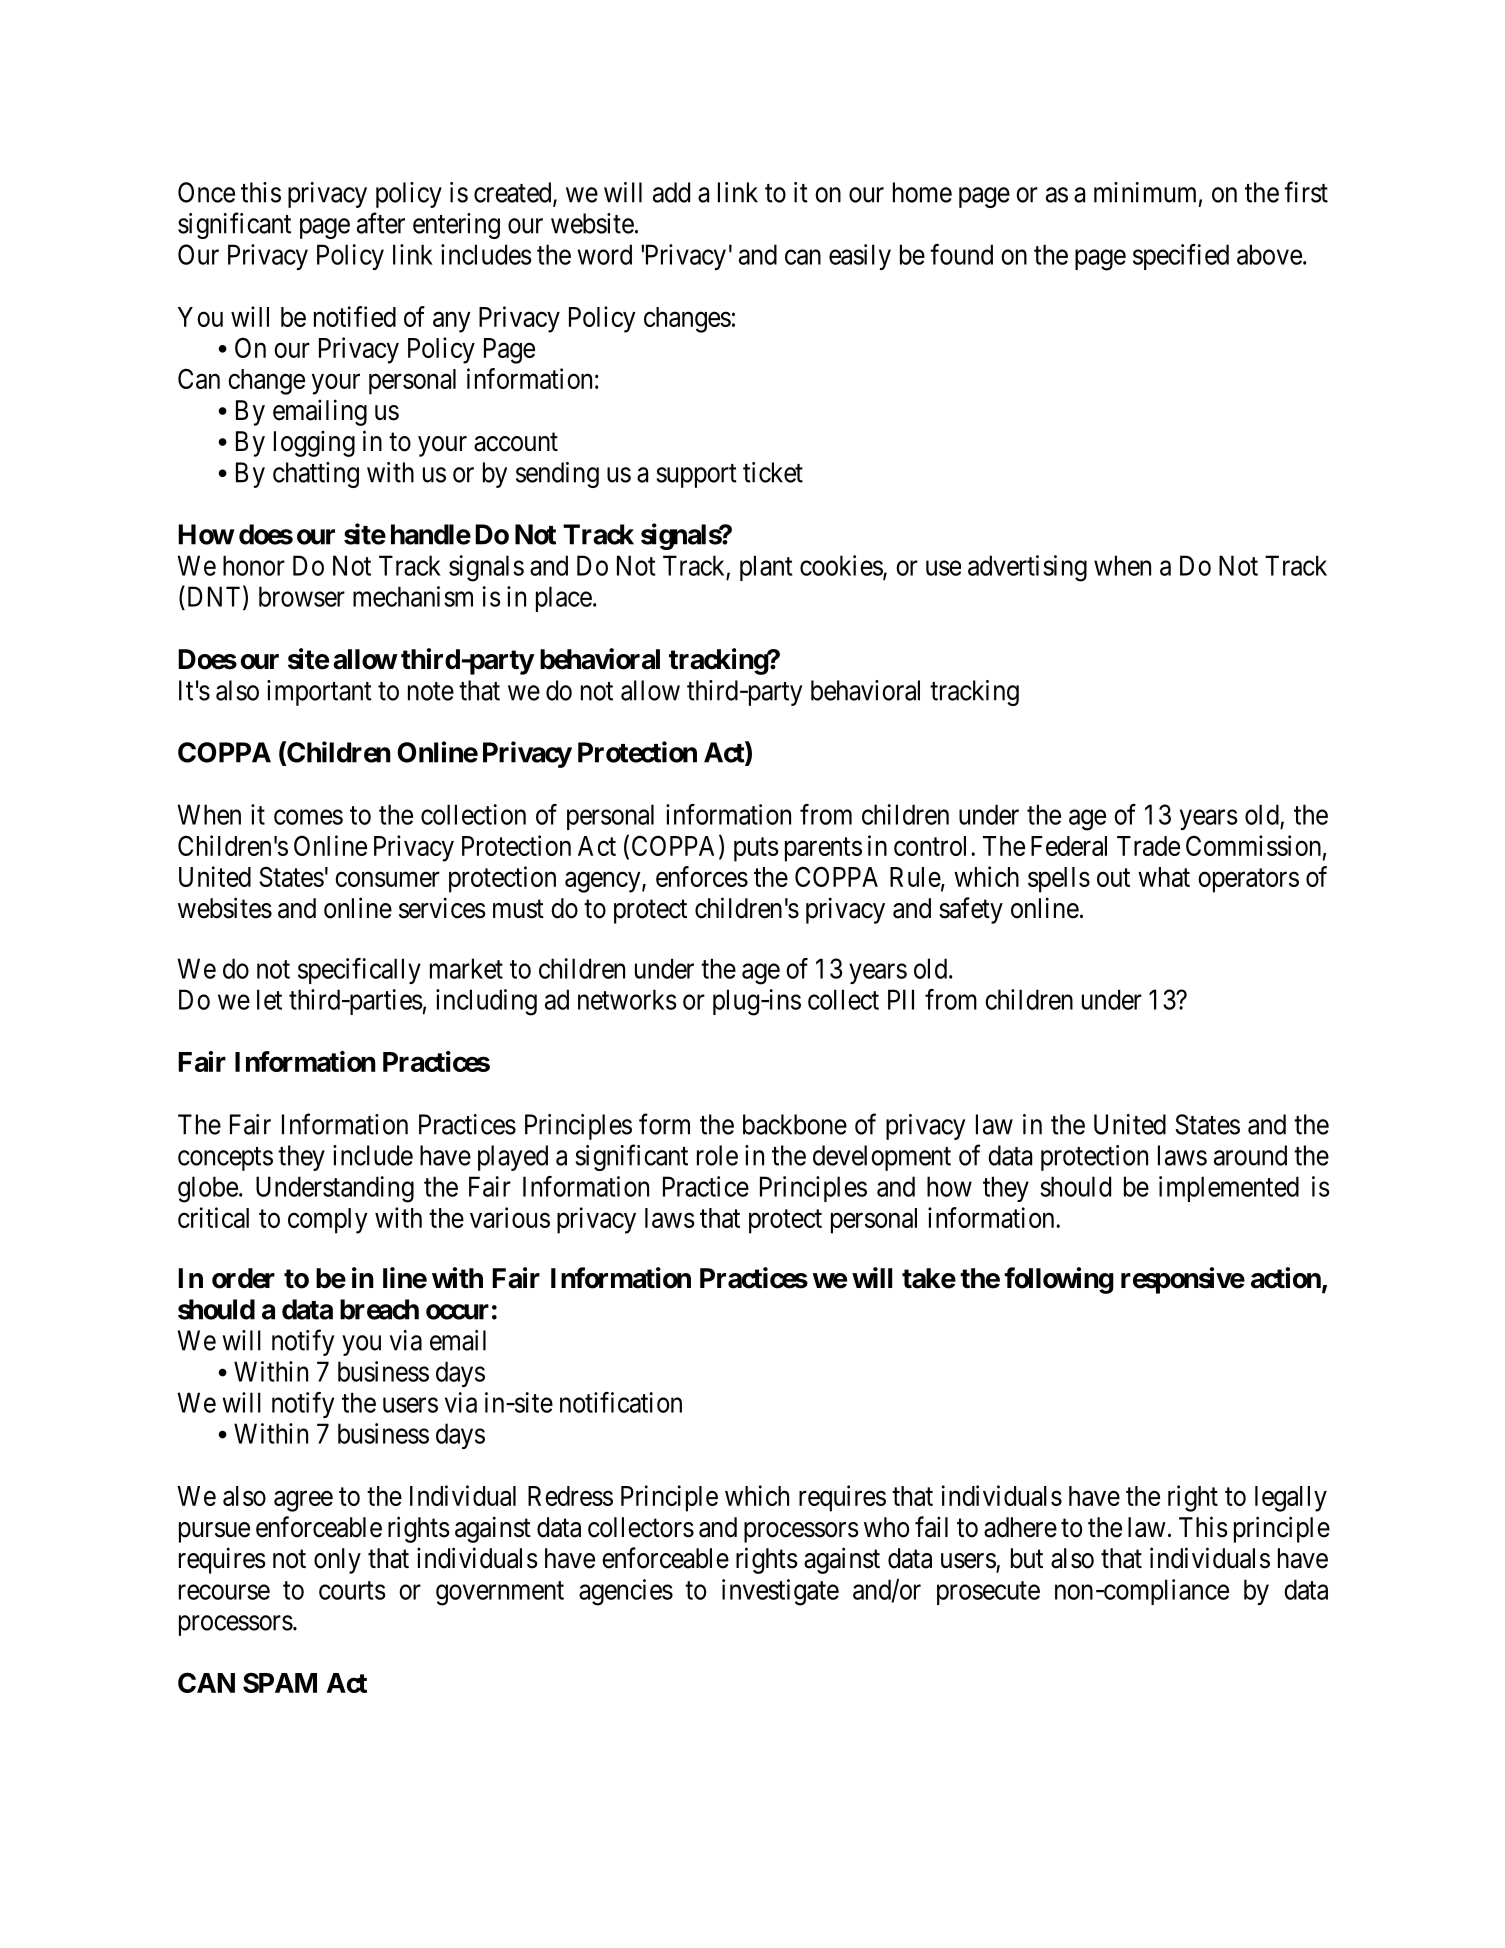 This page has width=1505, height=1948. I want to click on specifically, so click(359, 971).
